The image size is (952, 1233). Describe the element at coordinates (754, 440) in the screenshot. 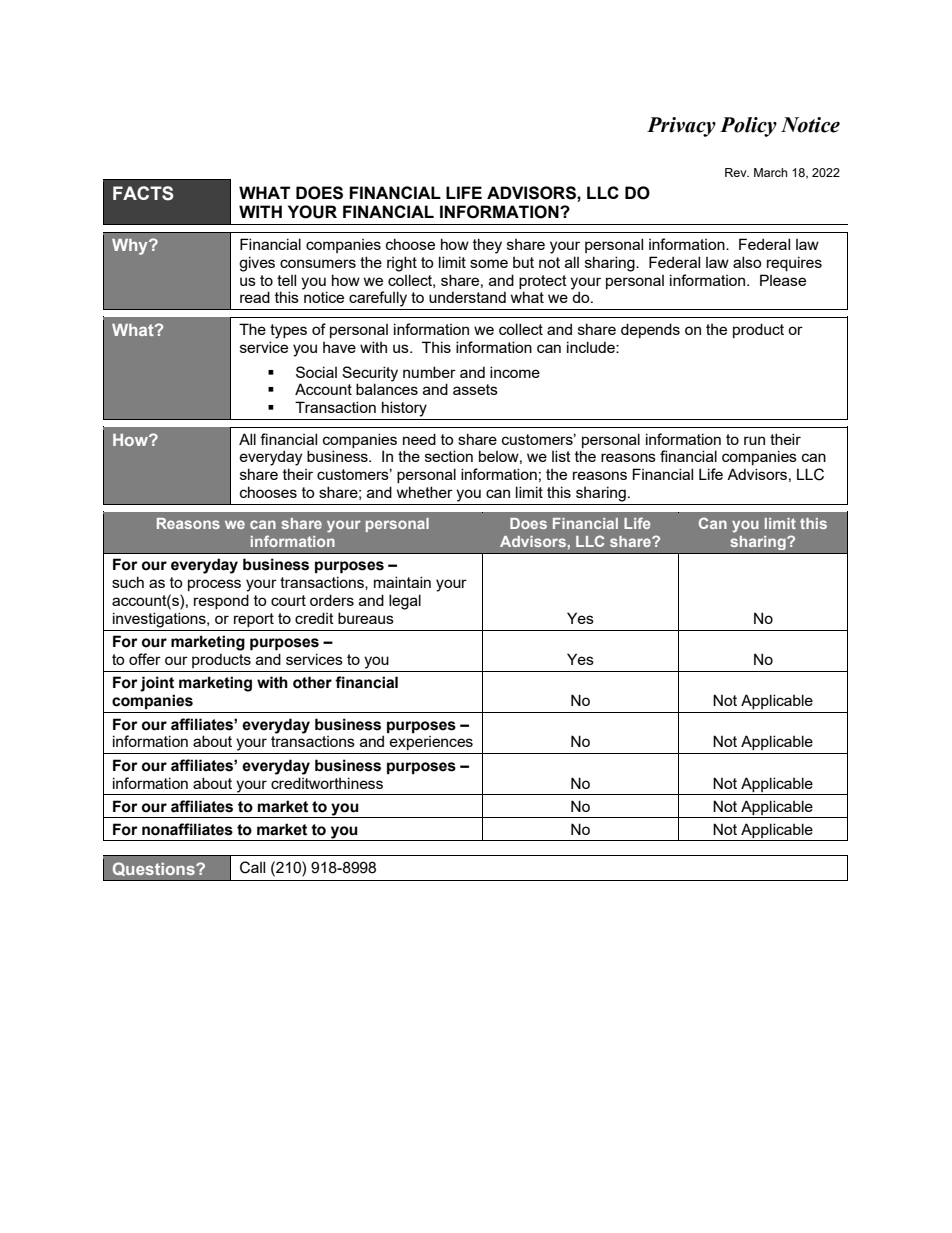

I see `run` at that location.
